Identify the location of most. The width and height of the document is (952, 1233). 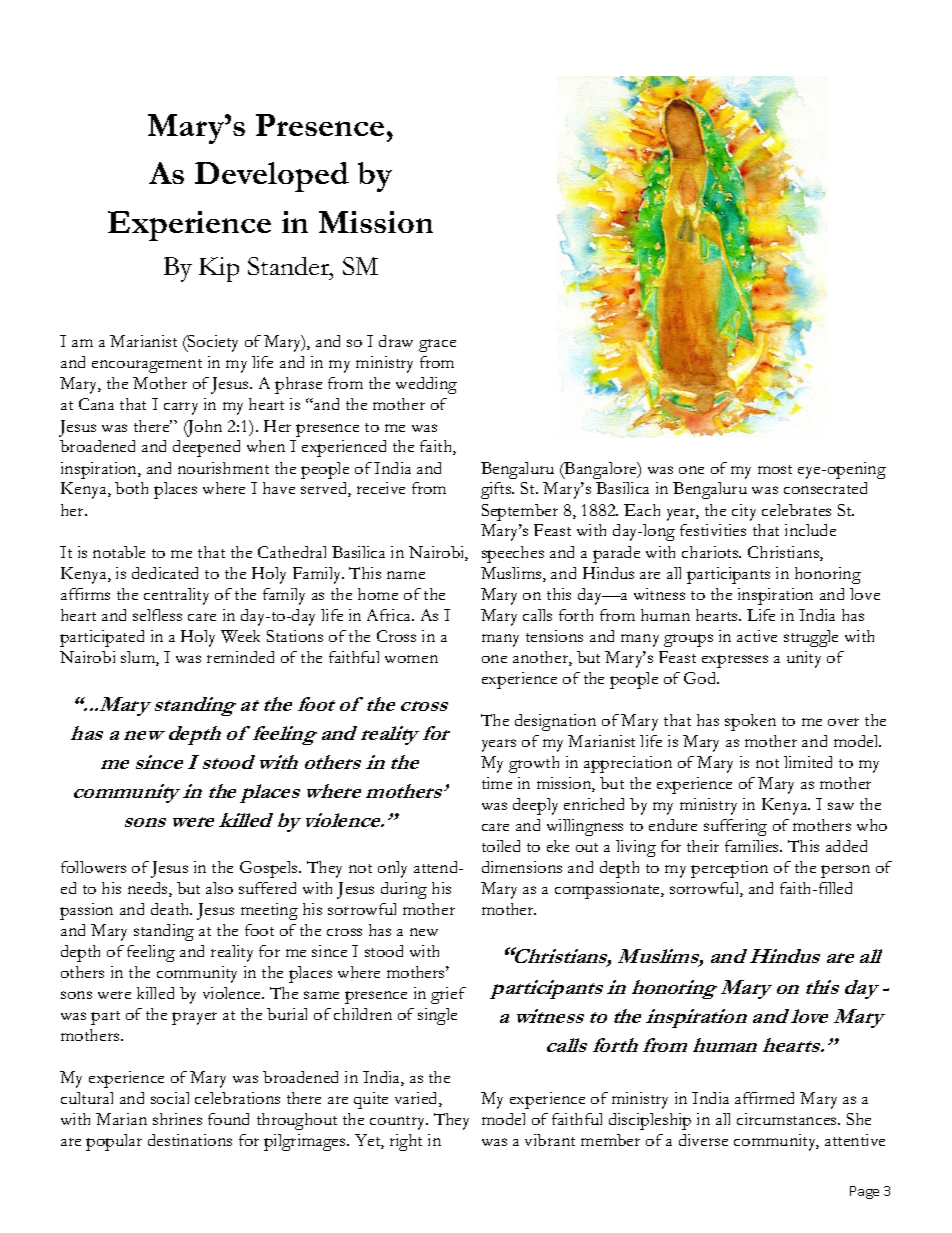
(775, 469).
